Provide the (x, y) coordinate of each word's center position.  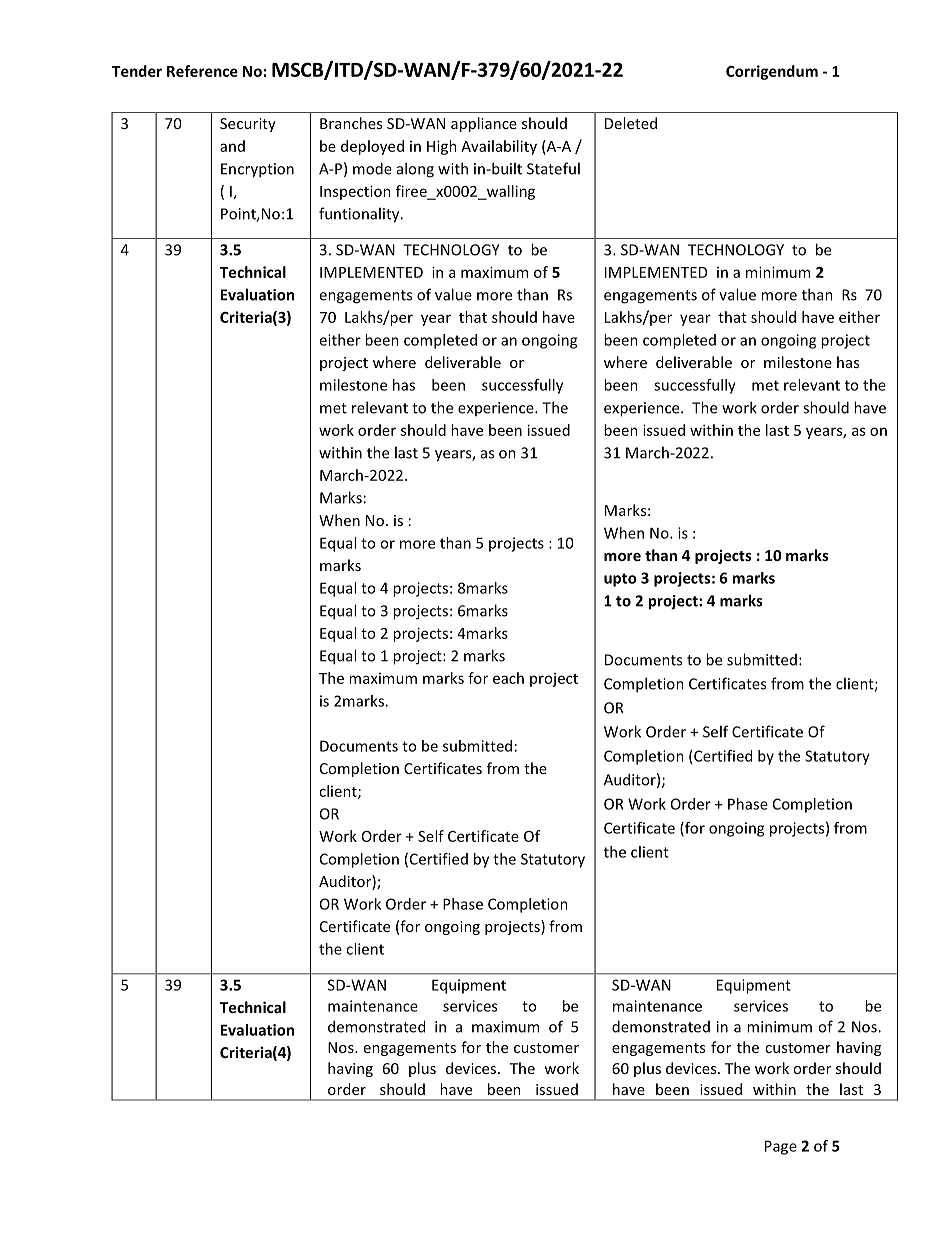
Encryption (257, 170)
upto (620, 580)
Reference (202, 71)
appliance (484, 124)
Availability (499, 147)
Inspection (355, 192)
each (508, 678)
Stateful (553, 168)
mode (372, 168)
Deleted (631, 123)
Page (781, 1147)
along (415, 170)
